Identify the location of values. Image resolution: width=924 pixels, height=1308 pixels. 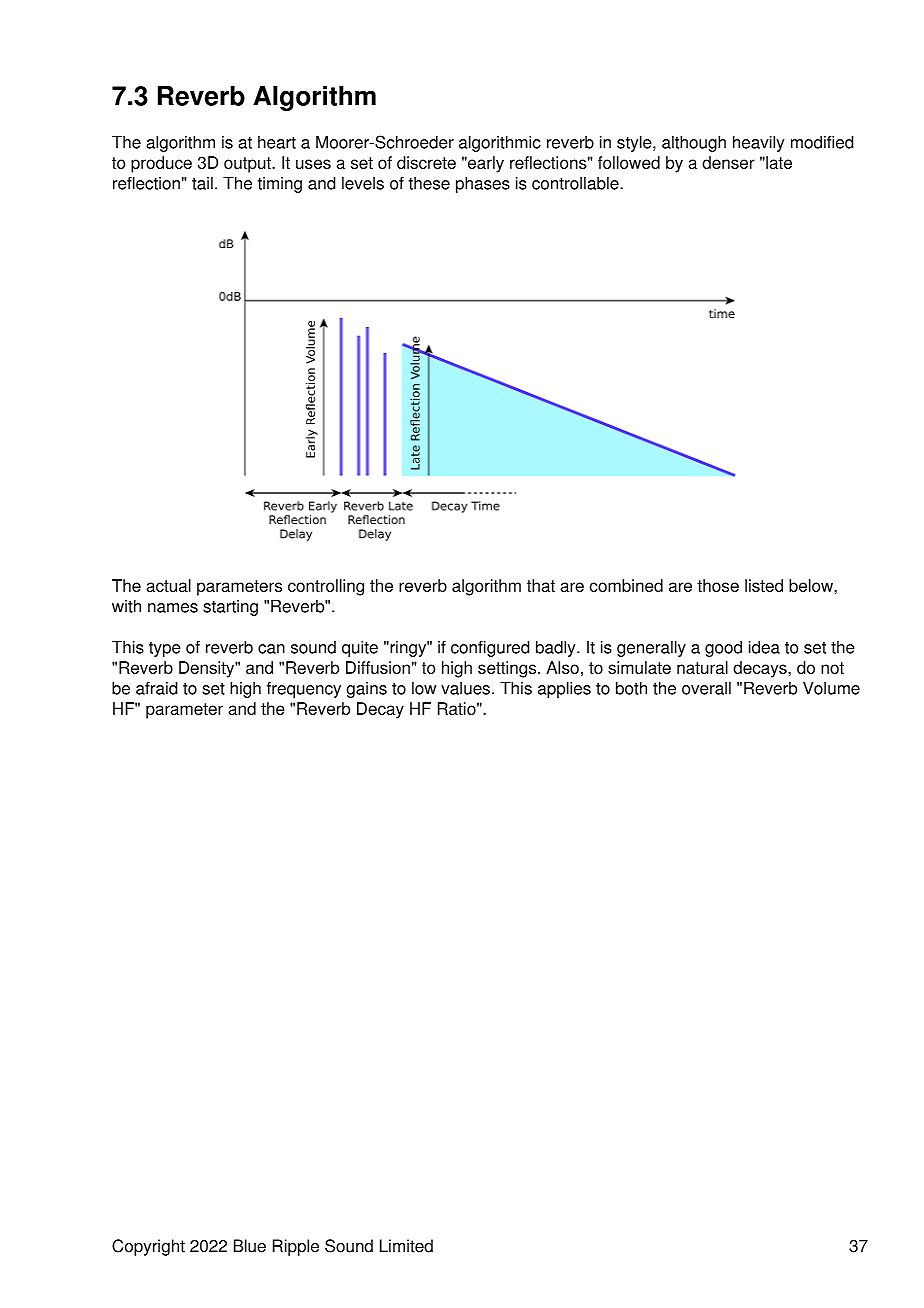
(465, 688).
